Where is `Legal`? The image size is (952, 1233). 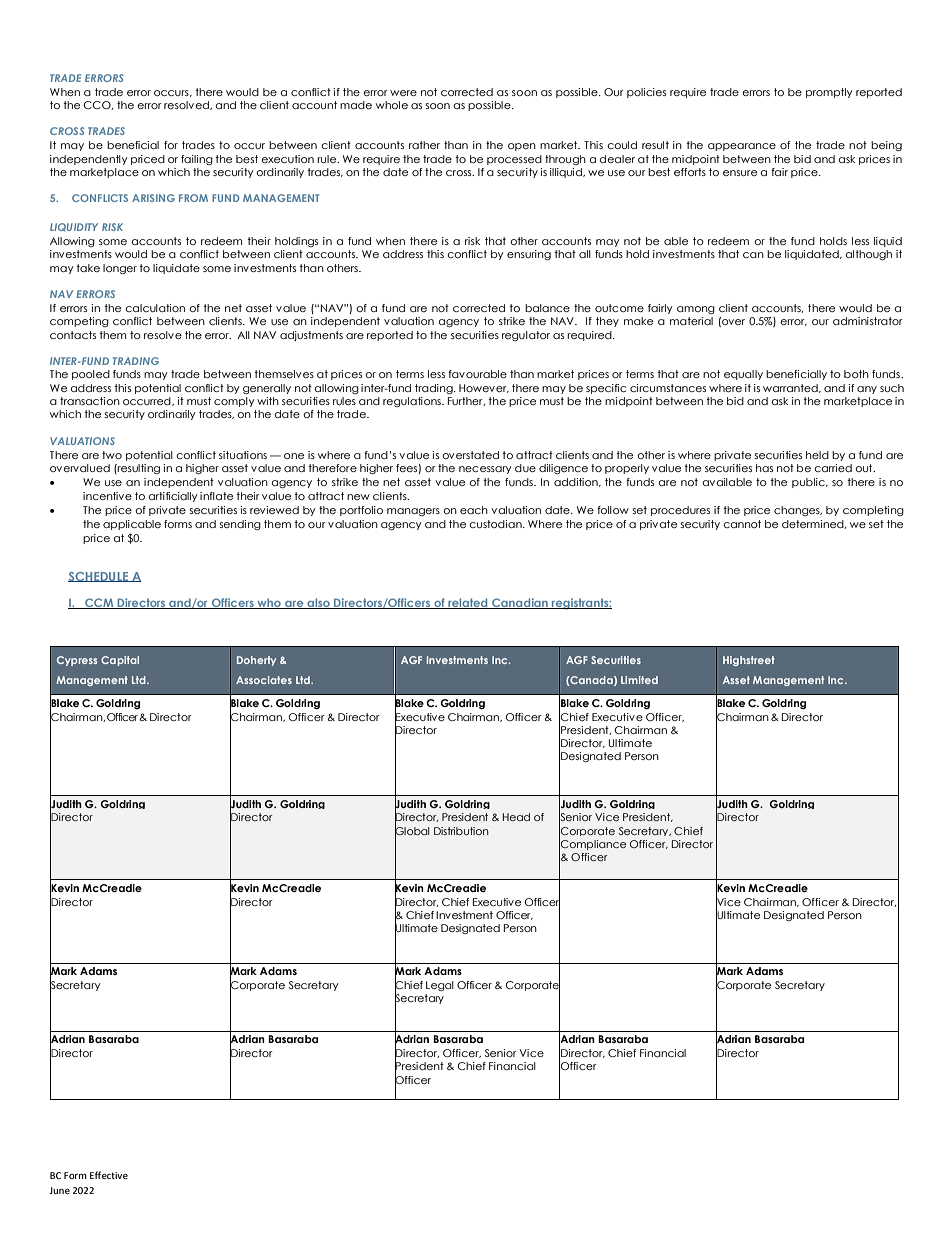 Legal is located at coordinates (440, 986).
